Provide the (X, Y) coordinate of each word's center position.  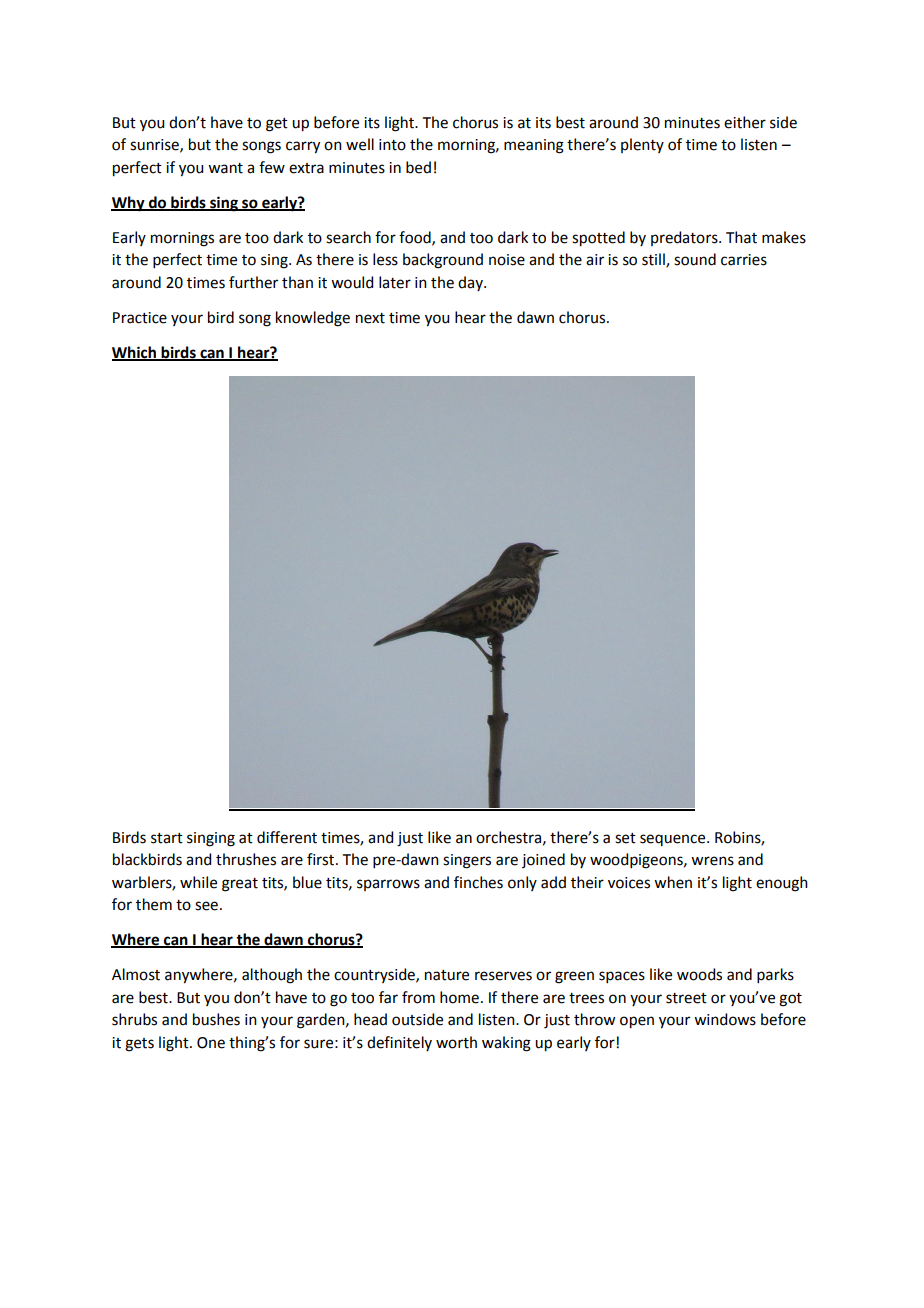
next (370, 318)
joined (543, 860)
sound (695, 259)
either (745, 122)
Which (135, 353)
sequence (674, 840)
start (167, 838)
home (459, 997)
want (225, 168)
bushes (216, 1019)
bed (418, 167)
